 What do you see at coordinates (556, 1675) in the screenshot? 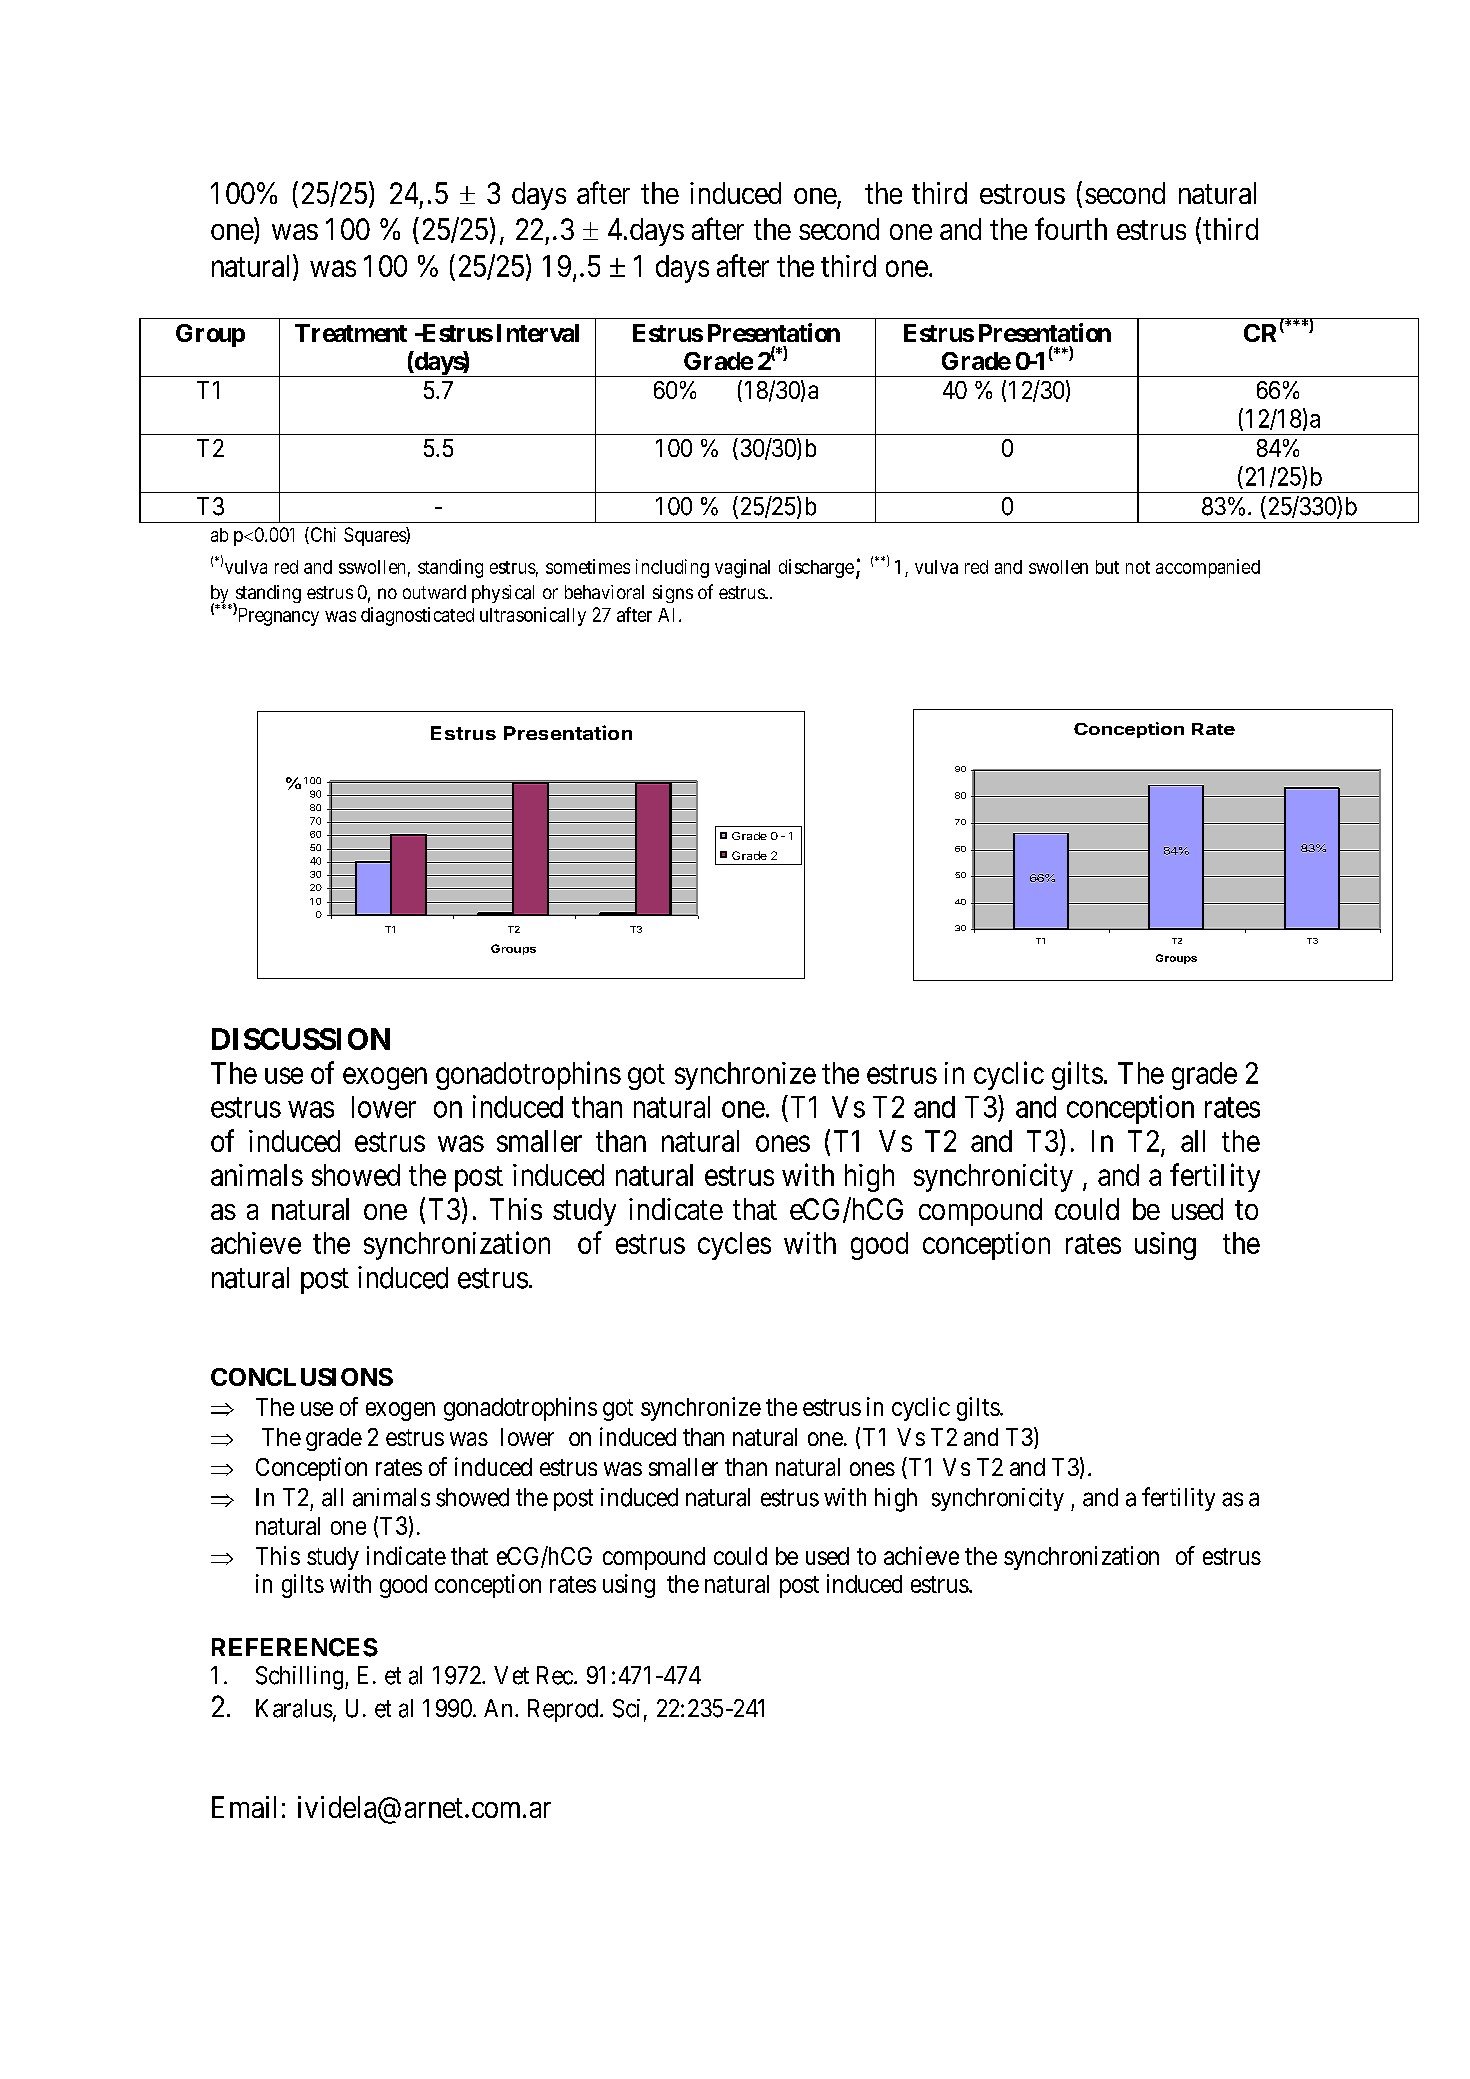
I see `Rec` at bounding box center [556, 1675].
